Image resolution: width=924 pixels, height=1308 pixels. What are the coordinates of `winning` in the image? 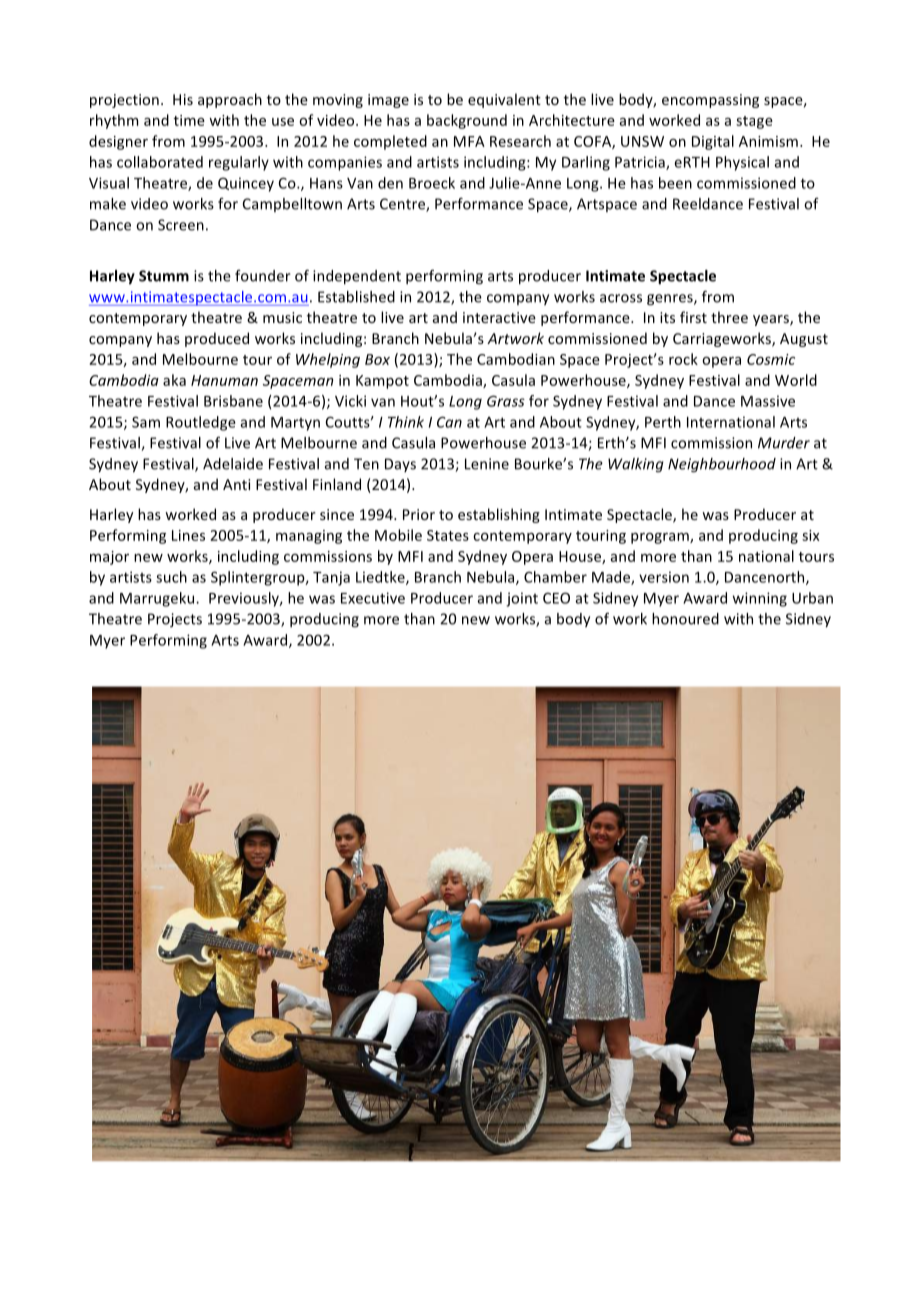 It's located at (760, 599).
